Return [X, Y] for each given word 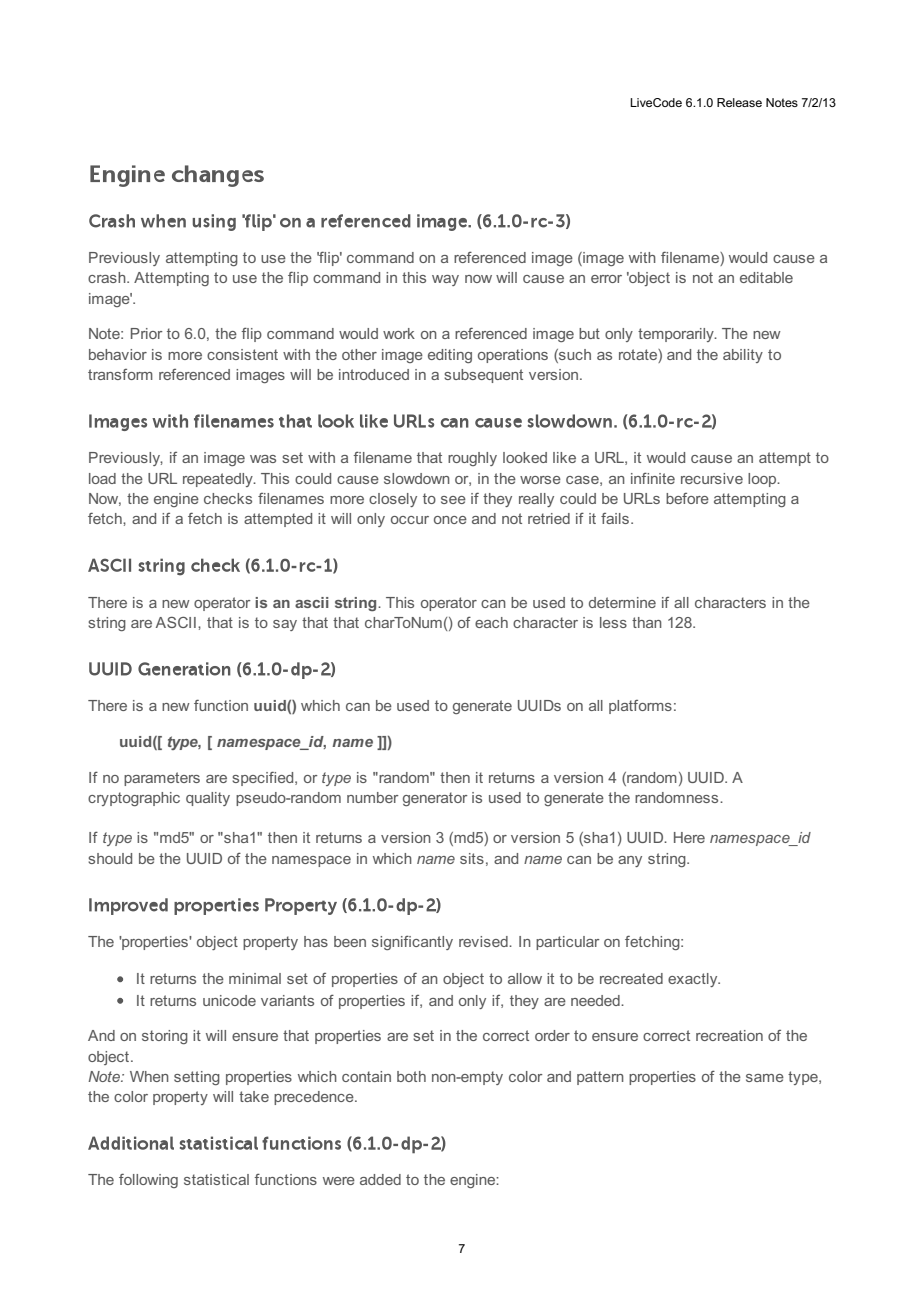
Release [739, 102]
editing [450, 356]
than [647, 622]
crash [108, 277]
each [491, 622]
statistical [216, 1179]
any [630, 861]
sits [472, 858]
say [285, 625]
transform [120, 374]
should [110, 858]
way [445, 280]
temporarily [677, 335]
